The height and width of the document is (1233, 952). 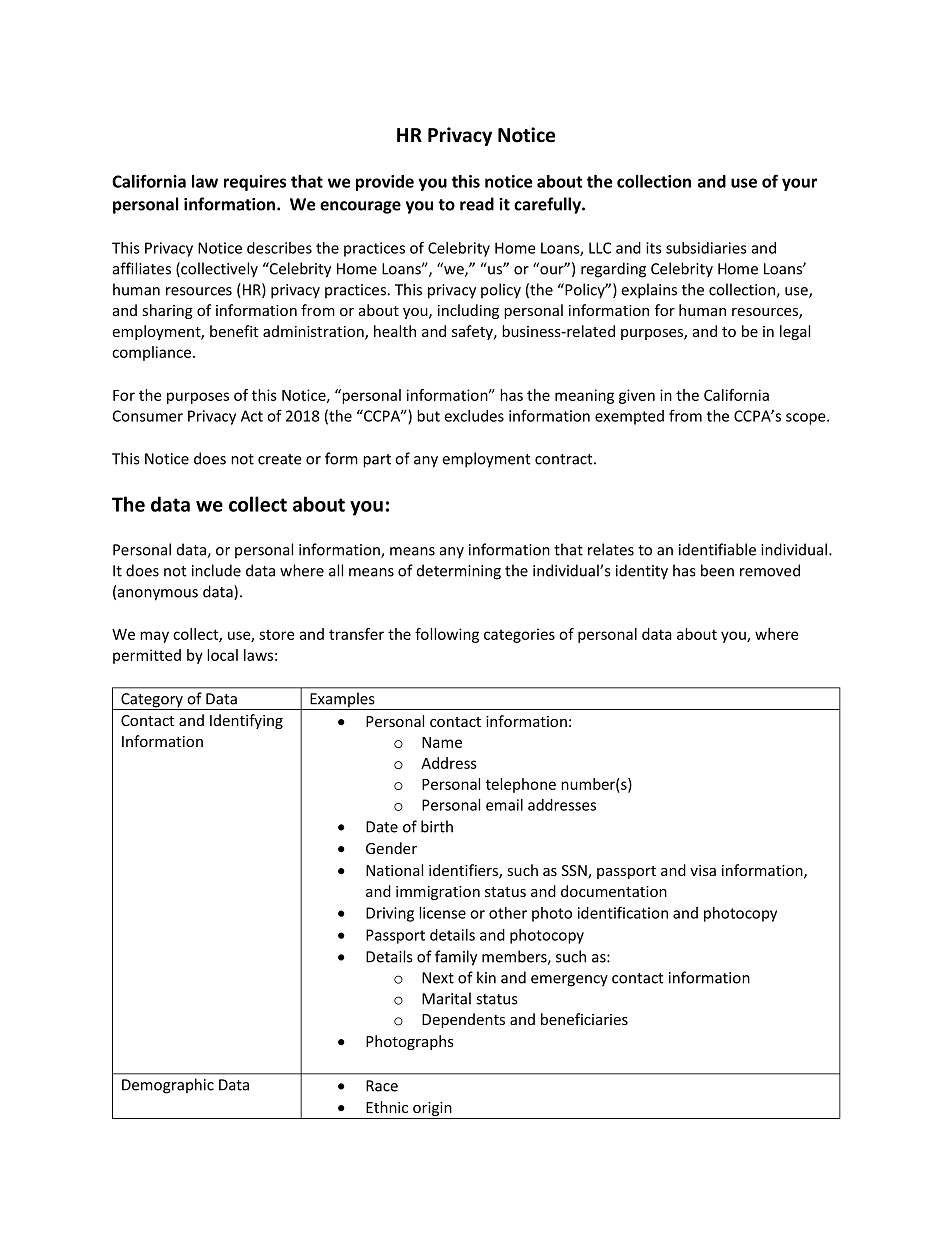 What do you see at coordinates (477, 204) in the document?
I see `read` at bounding box center [477, 204].
